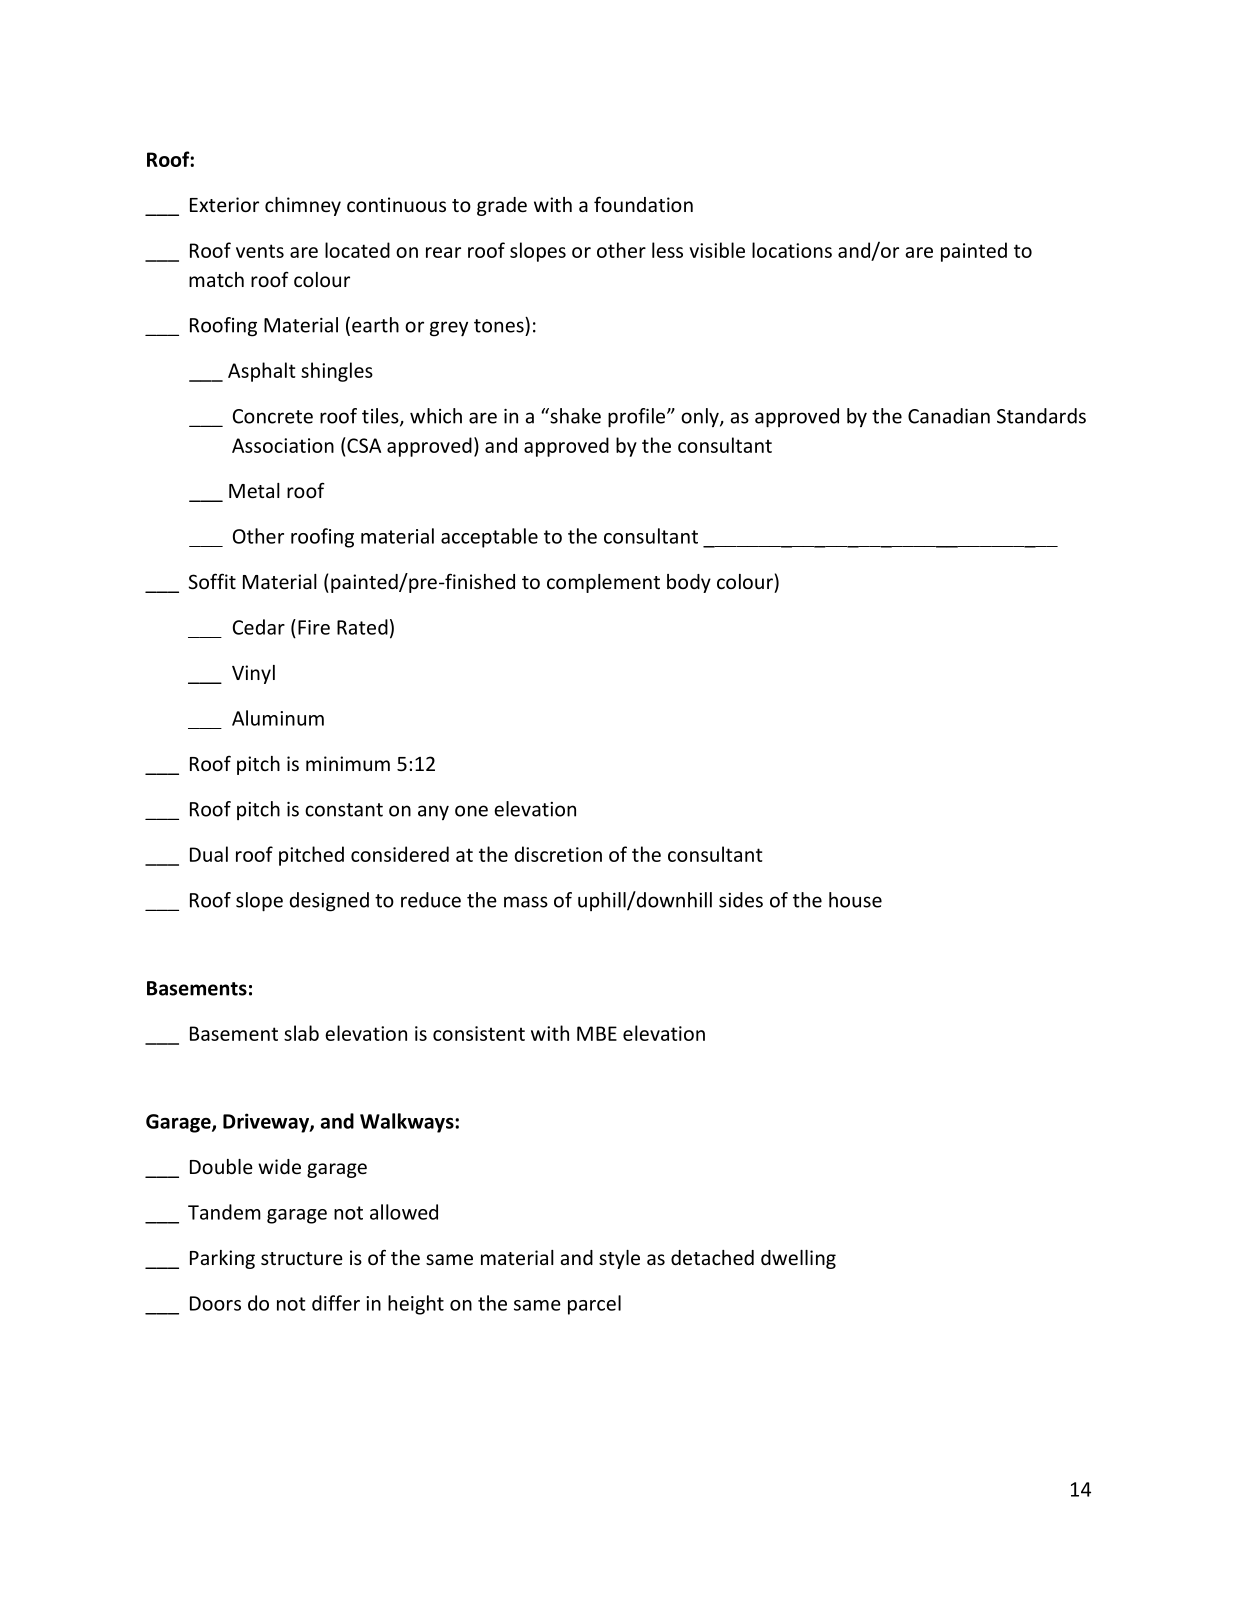 The width and height of the screenshot is (1237, 1601). Describe the element at coordinates (558, 854) in the screenshot. I see `discretion` at that location.
